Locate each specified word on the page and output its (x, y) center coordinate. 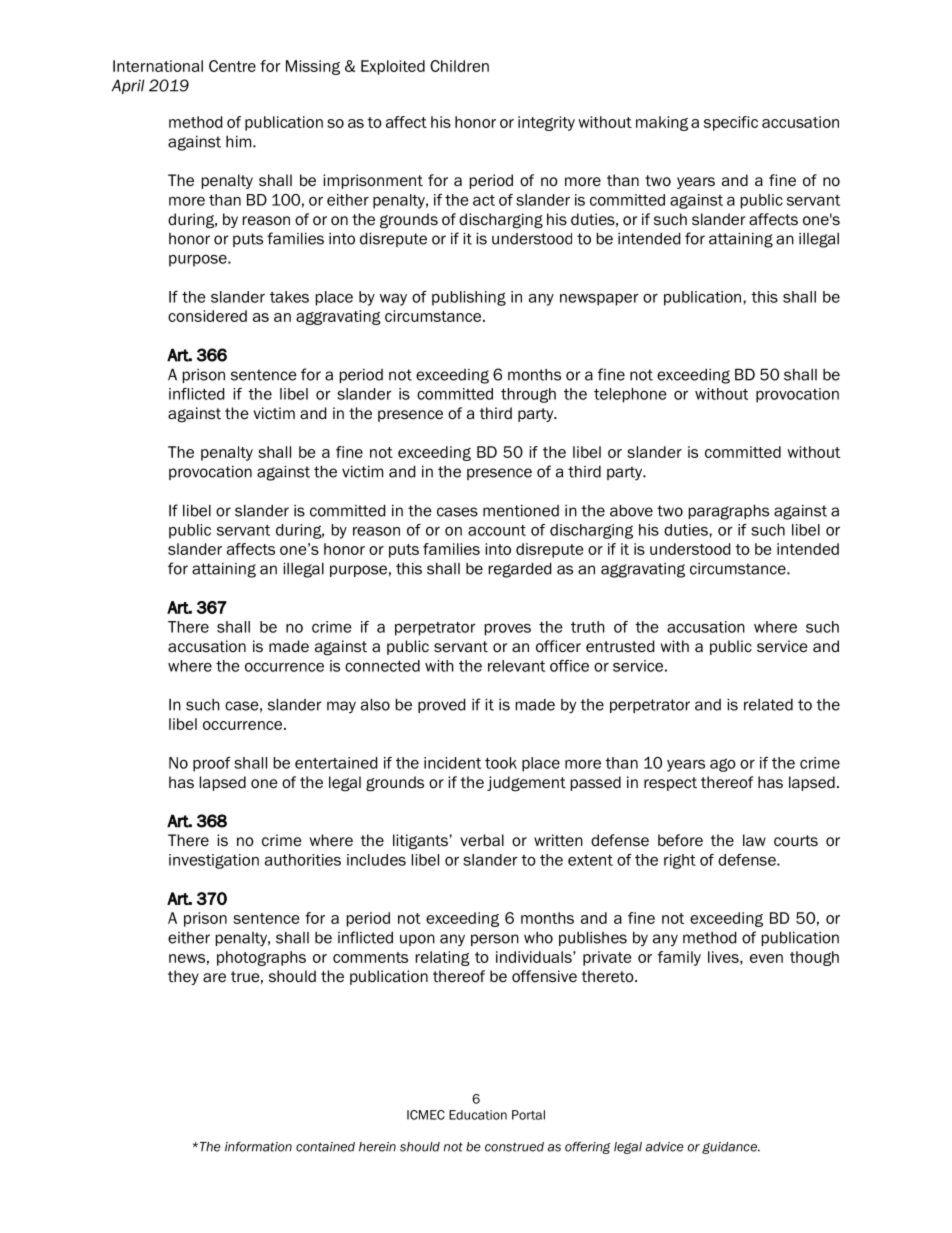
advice (664, 1147)
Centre (232, 66)
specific (731, 123)
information (258, 1146)
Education (478, 1115)
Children (459, 66)
